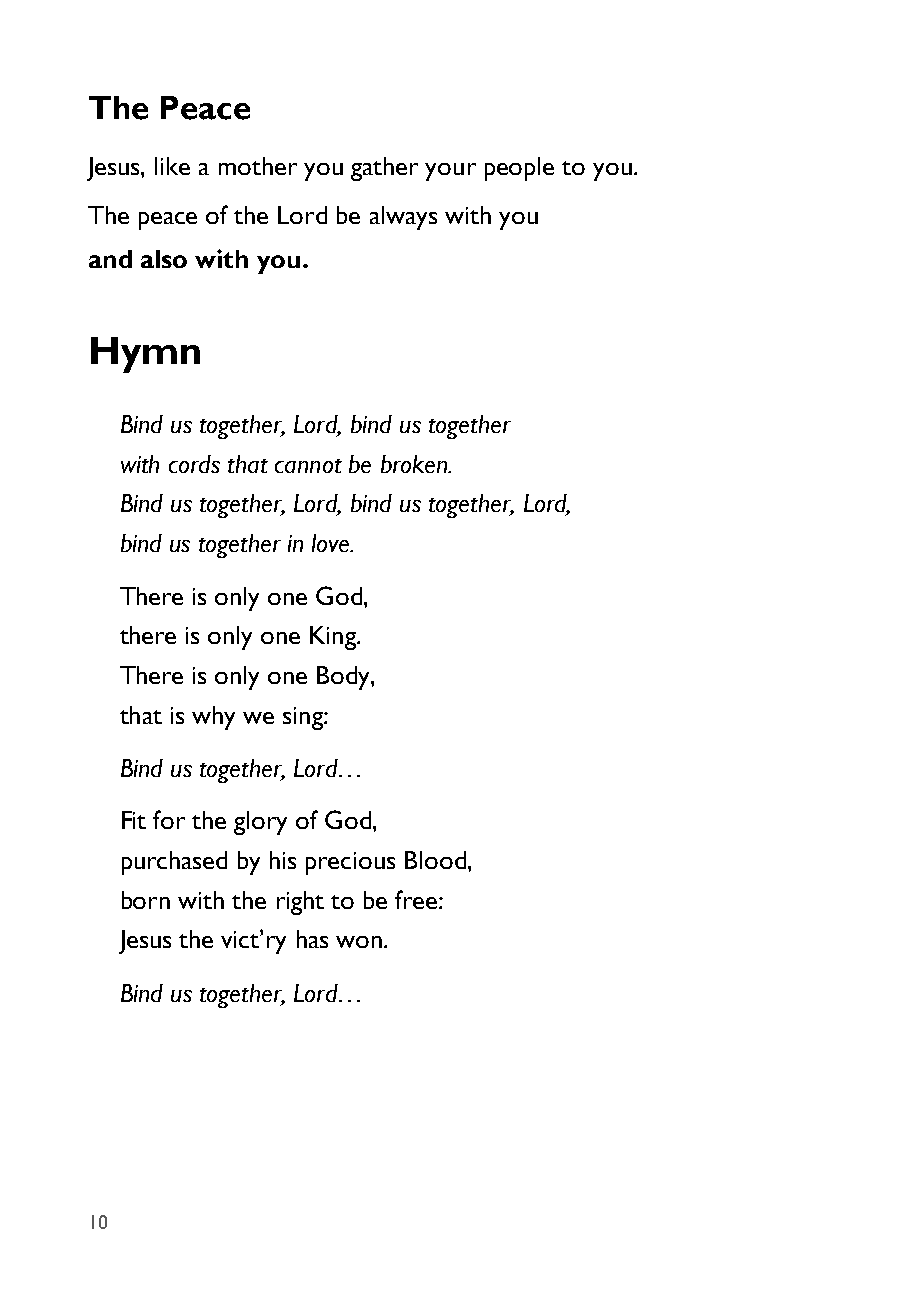  Describe the element at coordinates (300, 903) in the screenshot. I see `right` at that location.
